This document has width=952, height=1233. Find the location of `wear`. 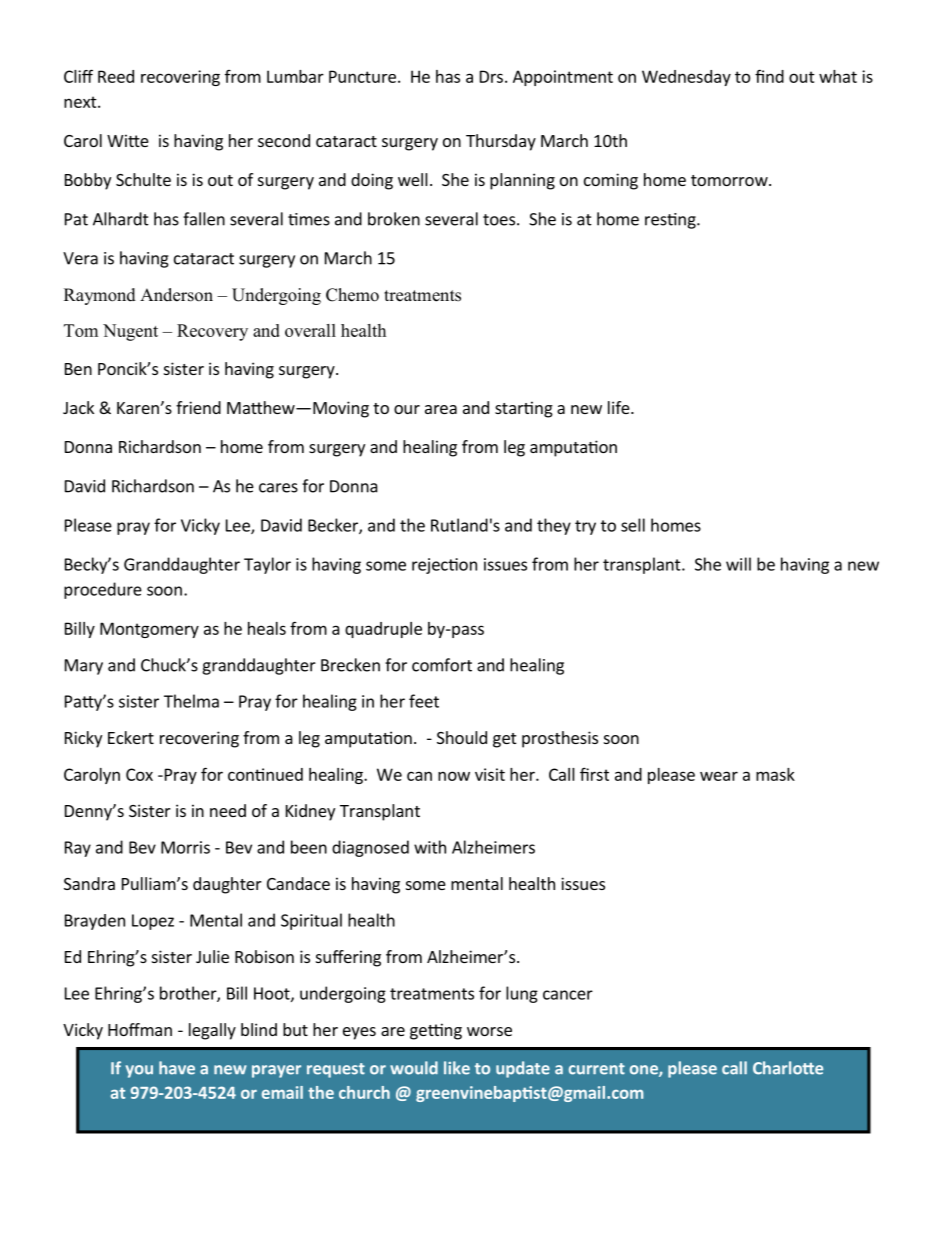

wear is located at coordinates (719, 776).
